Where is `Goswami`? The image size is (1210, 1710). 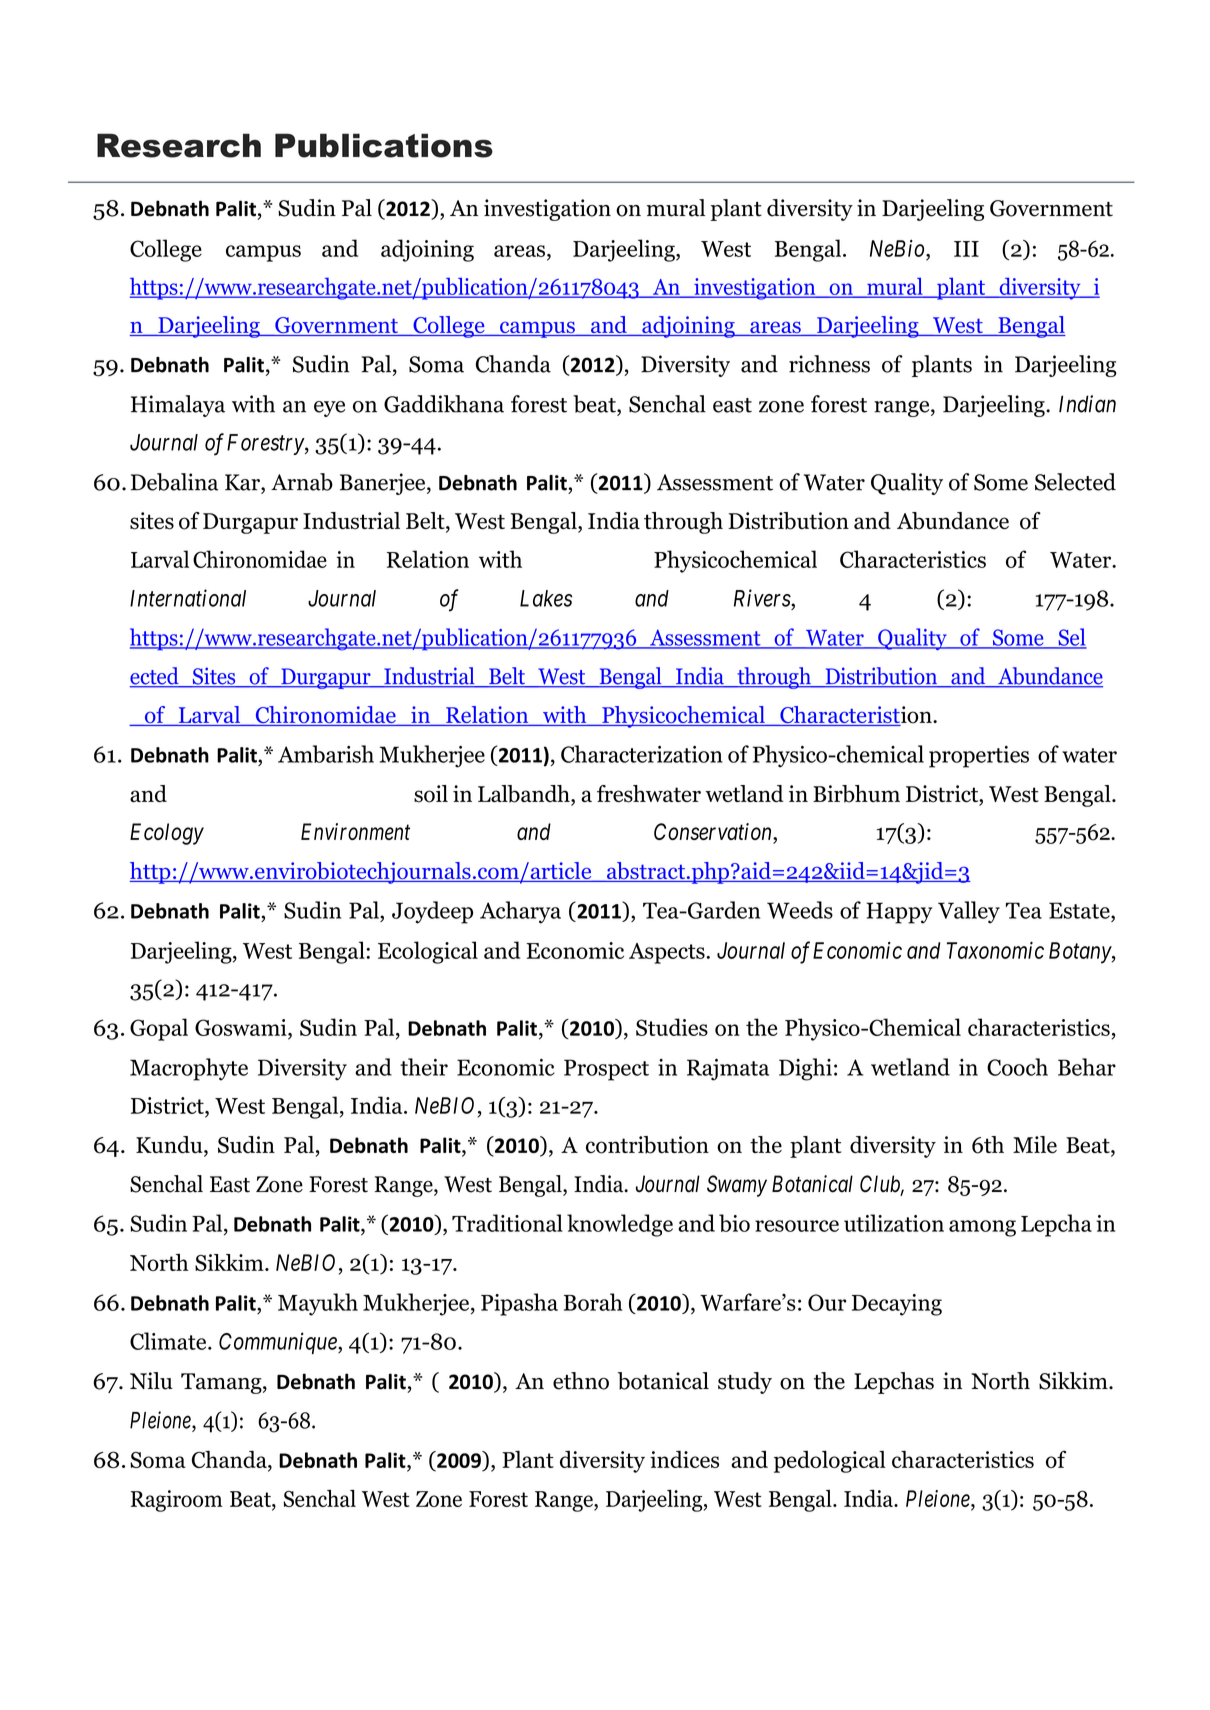 Goswami is located at coordinates (242, 1027).
